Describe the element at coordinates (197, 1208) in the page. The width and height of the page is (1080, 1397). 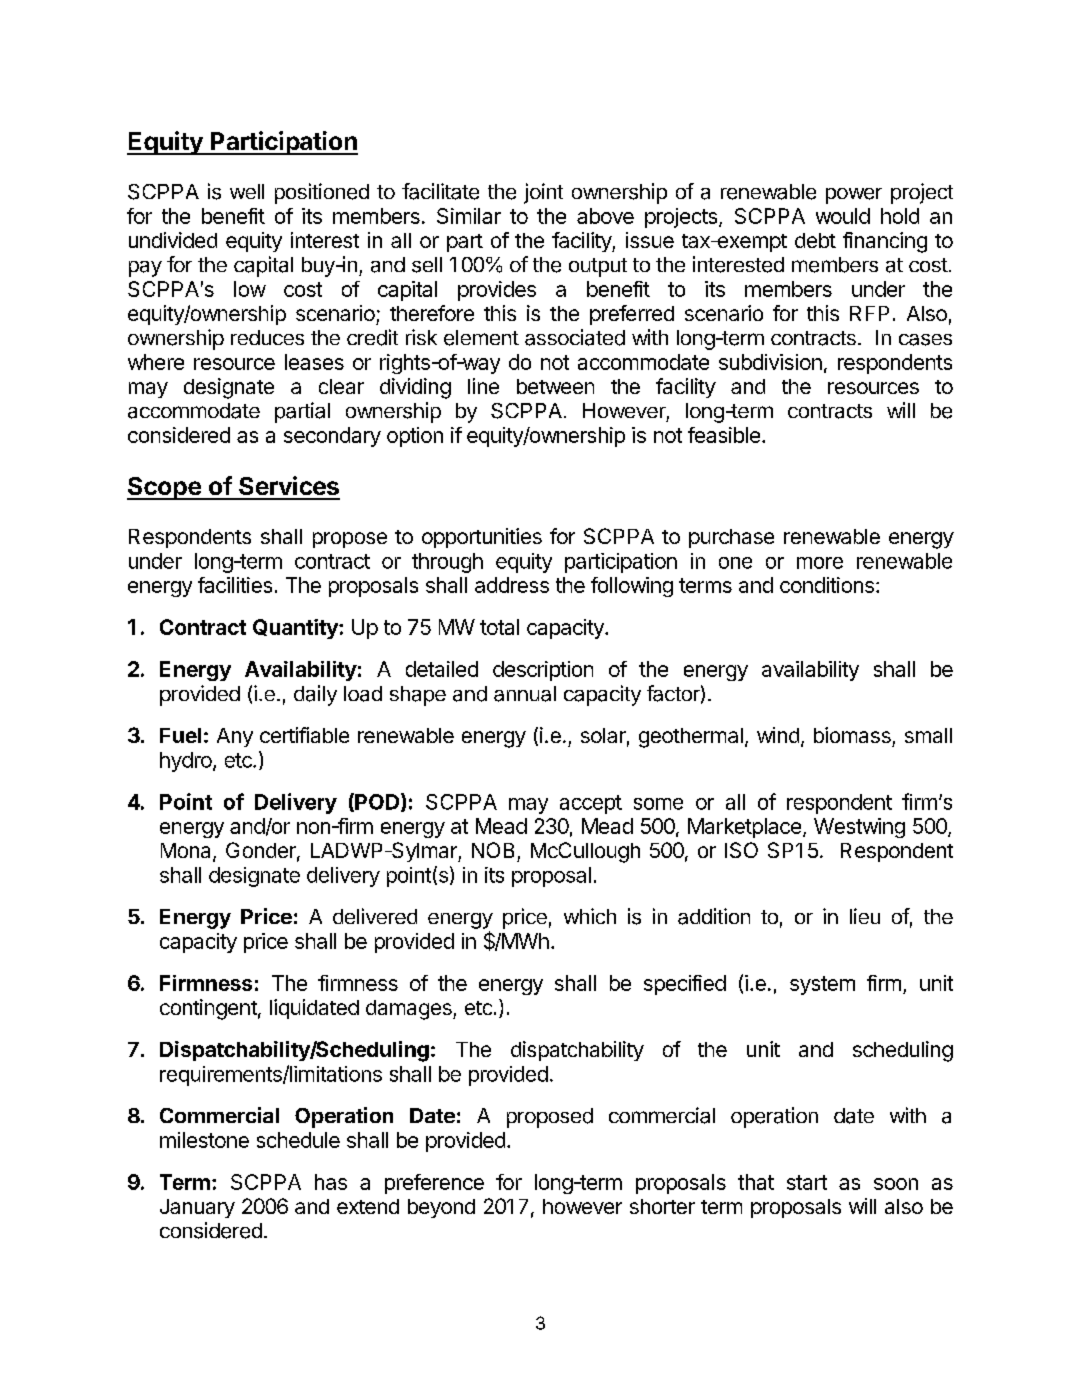
I see `January` at that location.
